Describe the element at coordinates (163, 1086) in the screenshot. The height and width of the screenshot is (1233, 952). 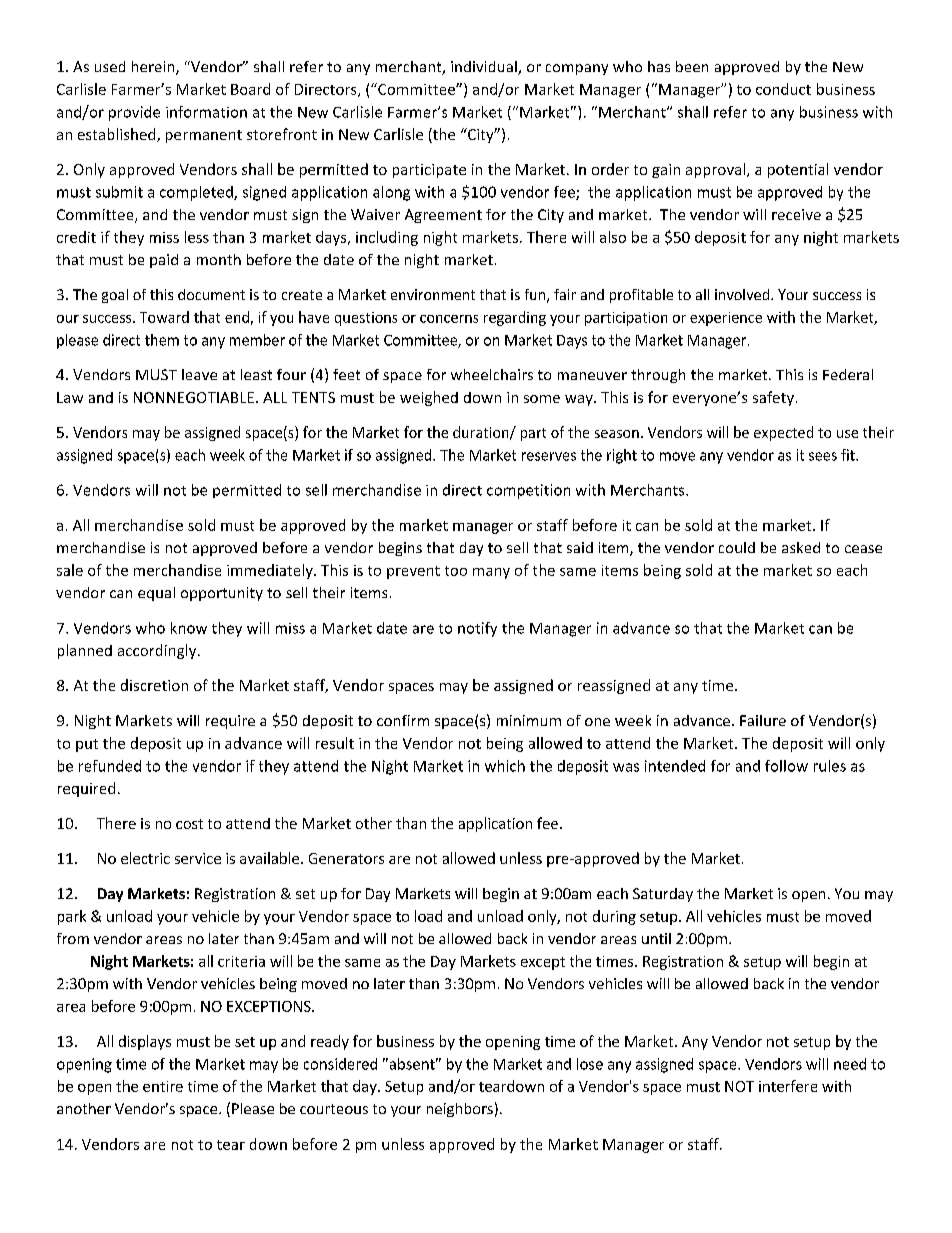
I see `entire` at that location.
